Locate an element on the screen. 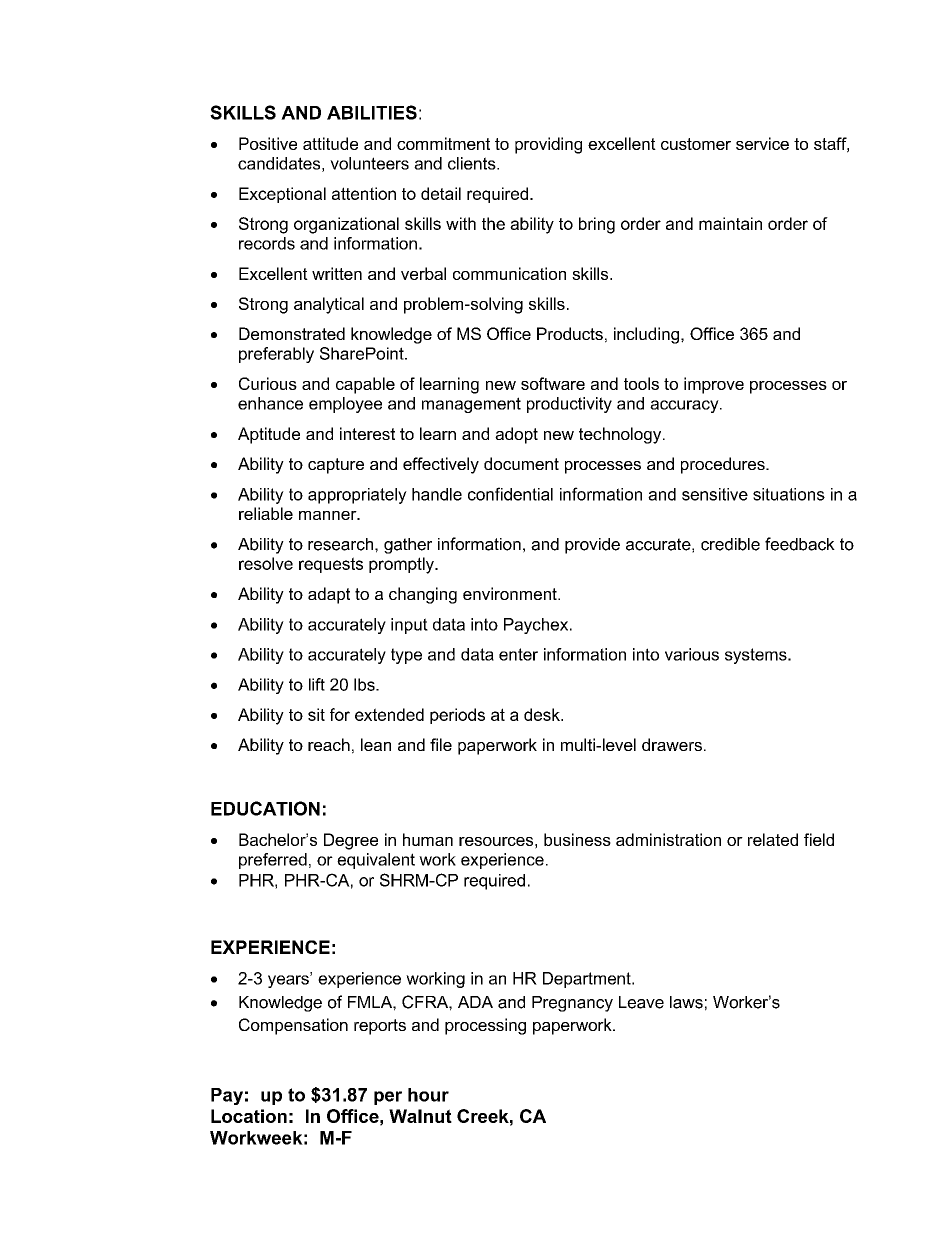 The height and width of the screenshot is (1233, 952). related is located at coordinates (773, 839).
